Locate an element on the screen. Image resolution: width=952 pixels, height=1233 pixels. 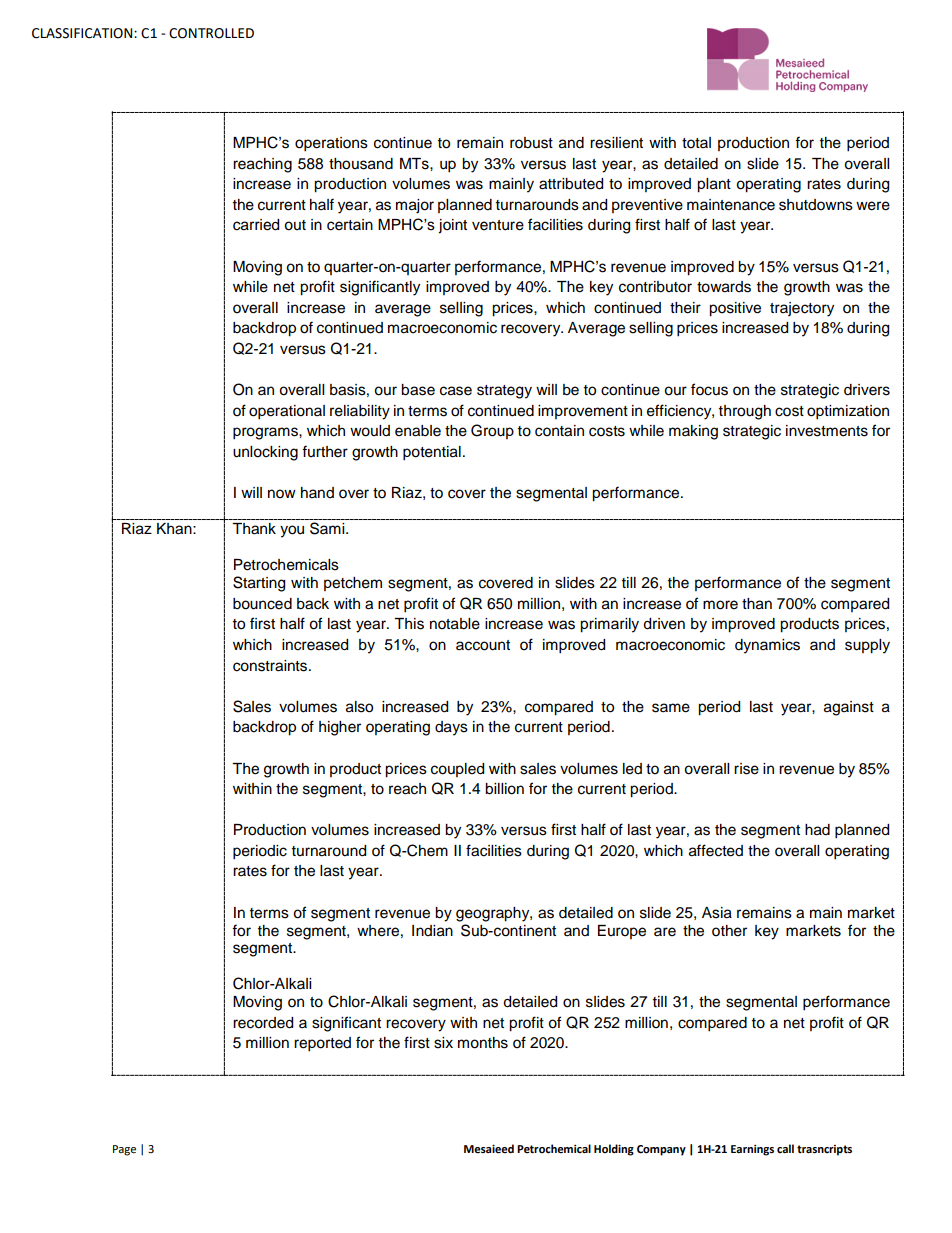
higher is located at coordinates (340, 728).
